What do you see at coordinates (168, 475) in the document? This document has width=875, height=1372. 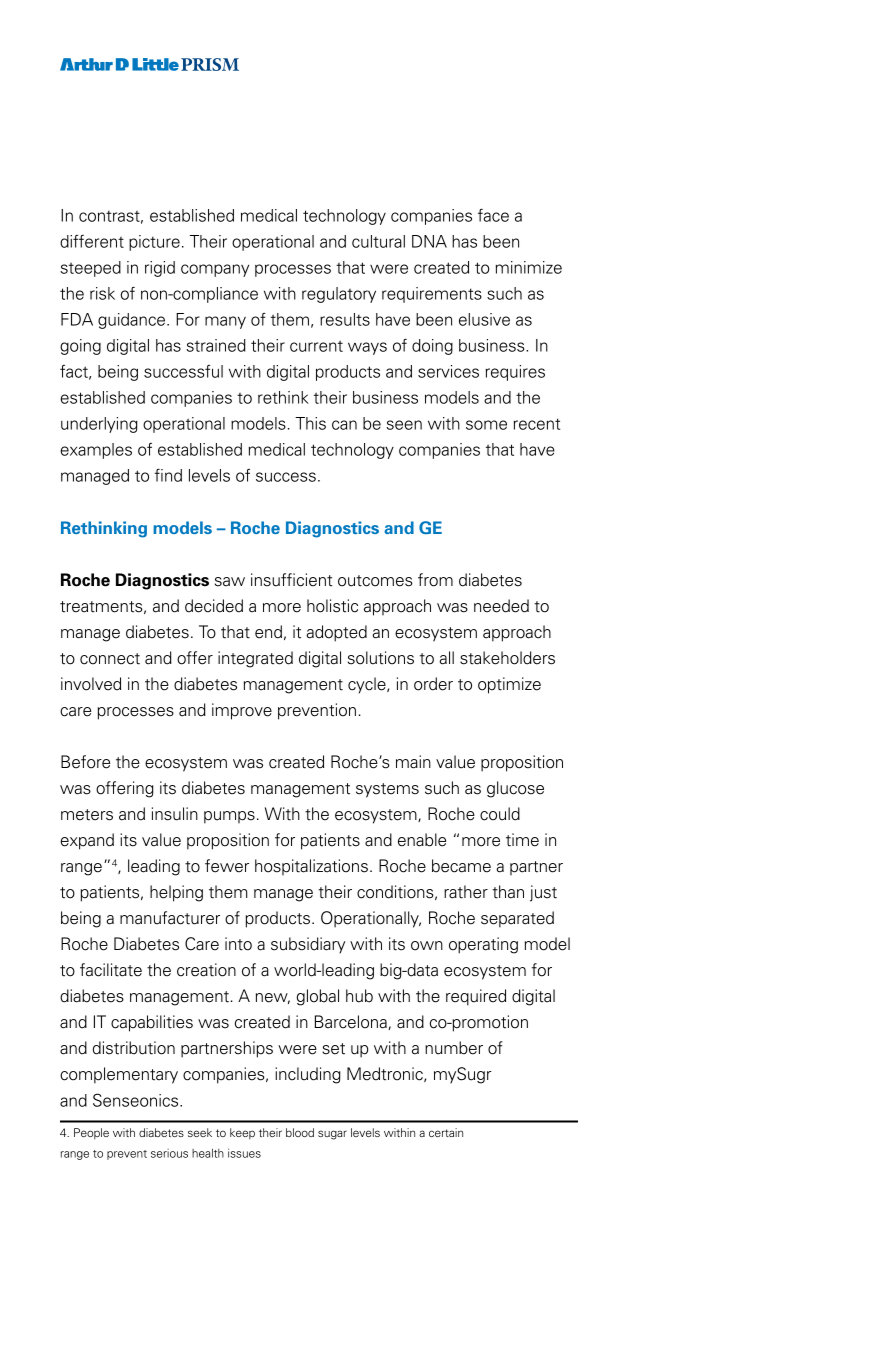 I see `find` at bounding box center [168, 475].
